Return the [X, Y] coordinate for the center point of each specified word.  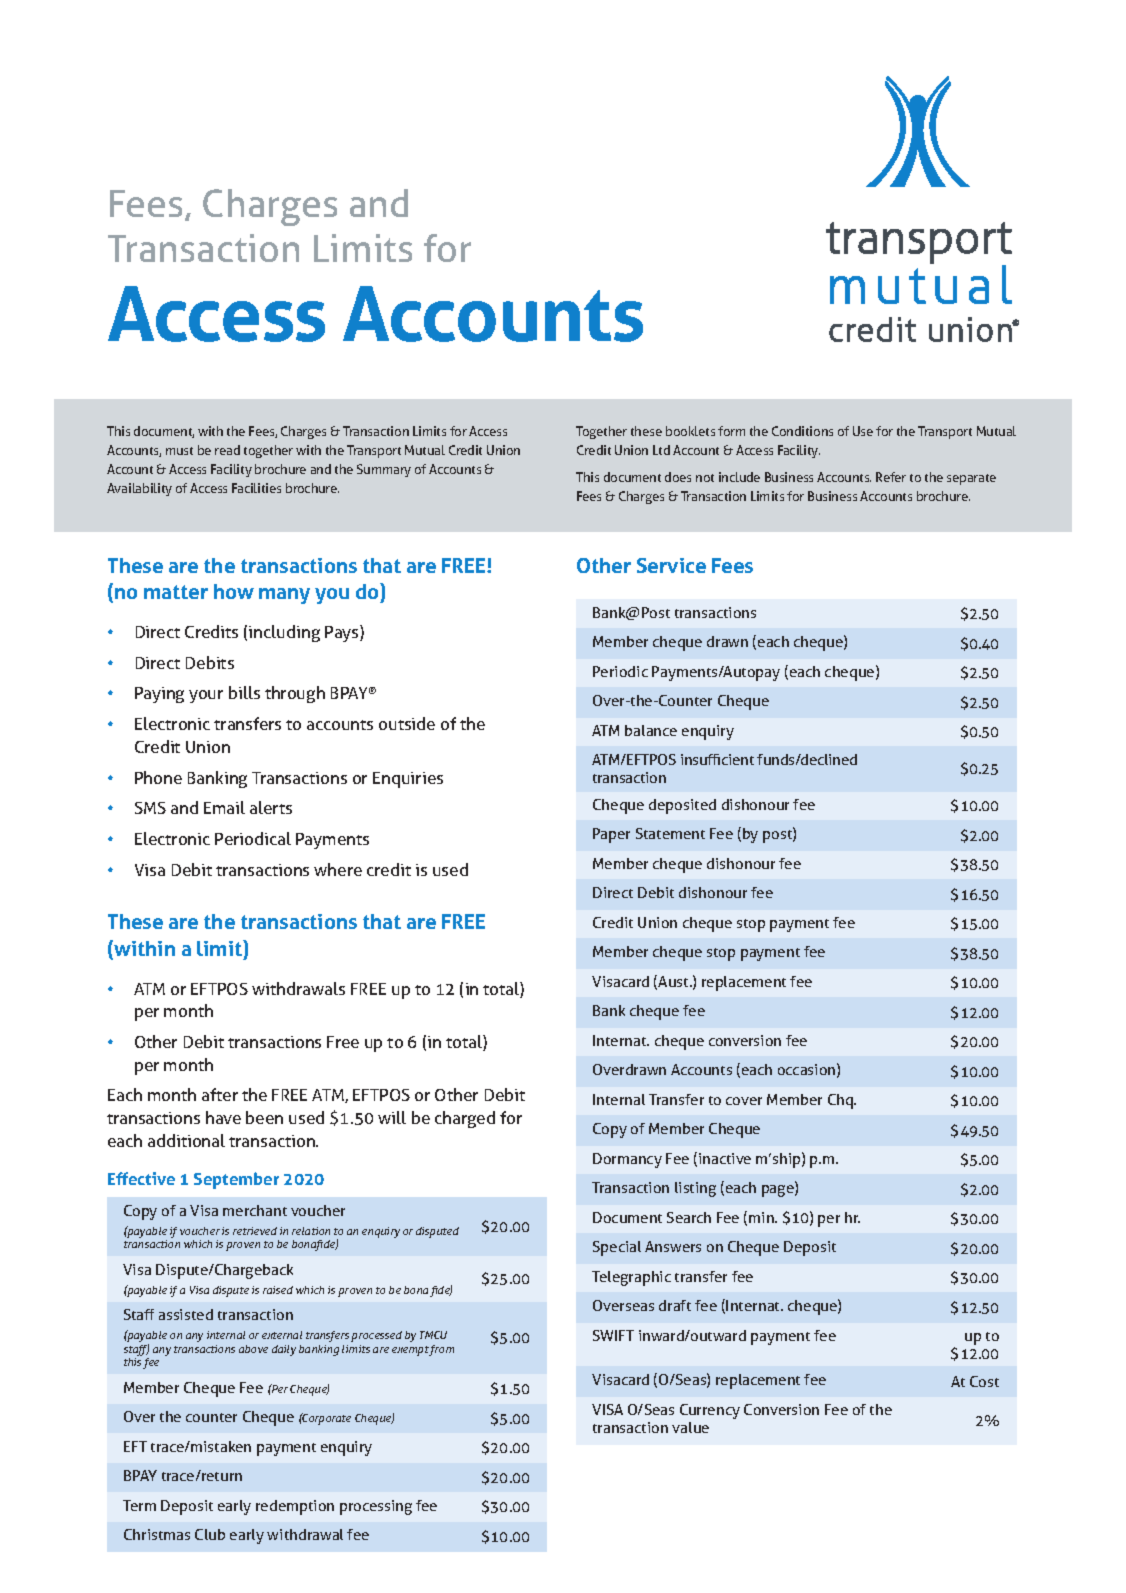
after [220, 1094]
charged [465, 1119]
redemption [295, 1507]
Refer [891, 477]
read [227, 450]
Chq [841, 1101]
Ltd [661, 450]
